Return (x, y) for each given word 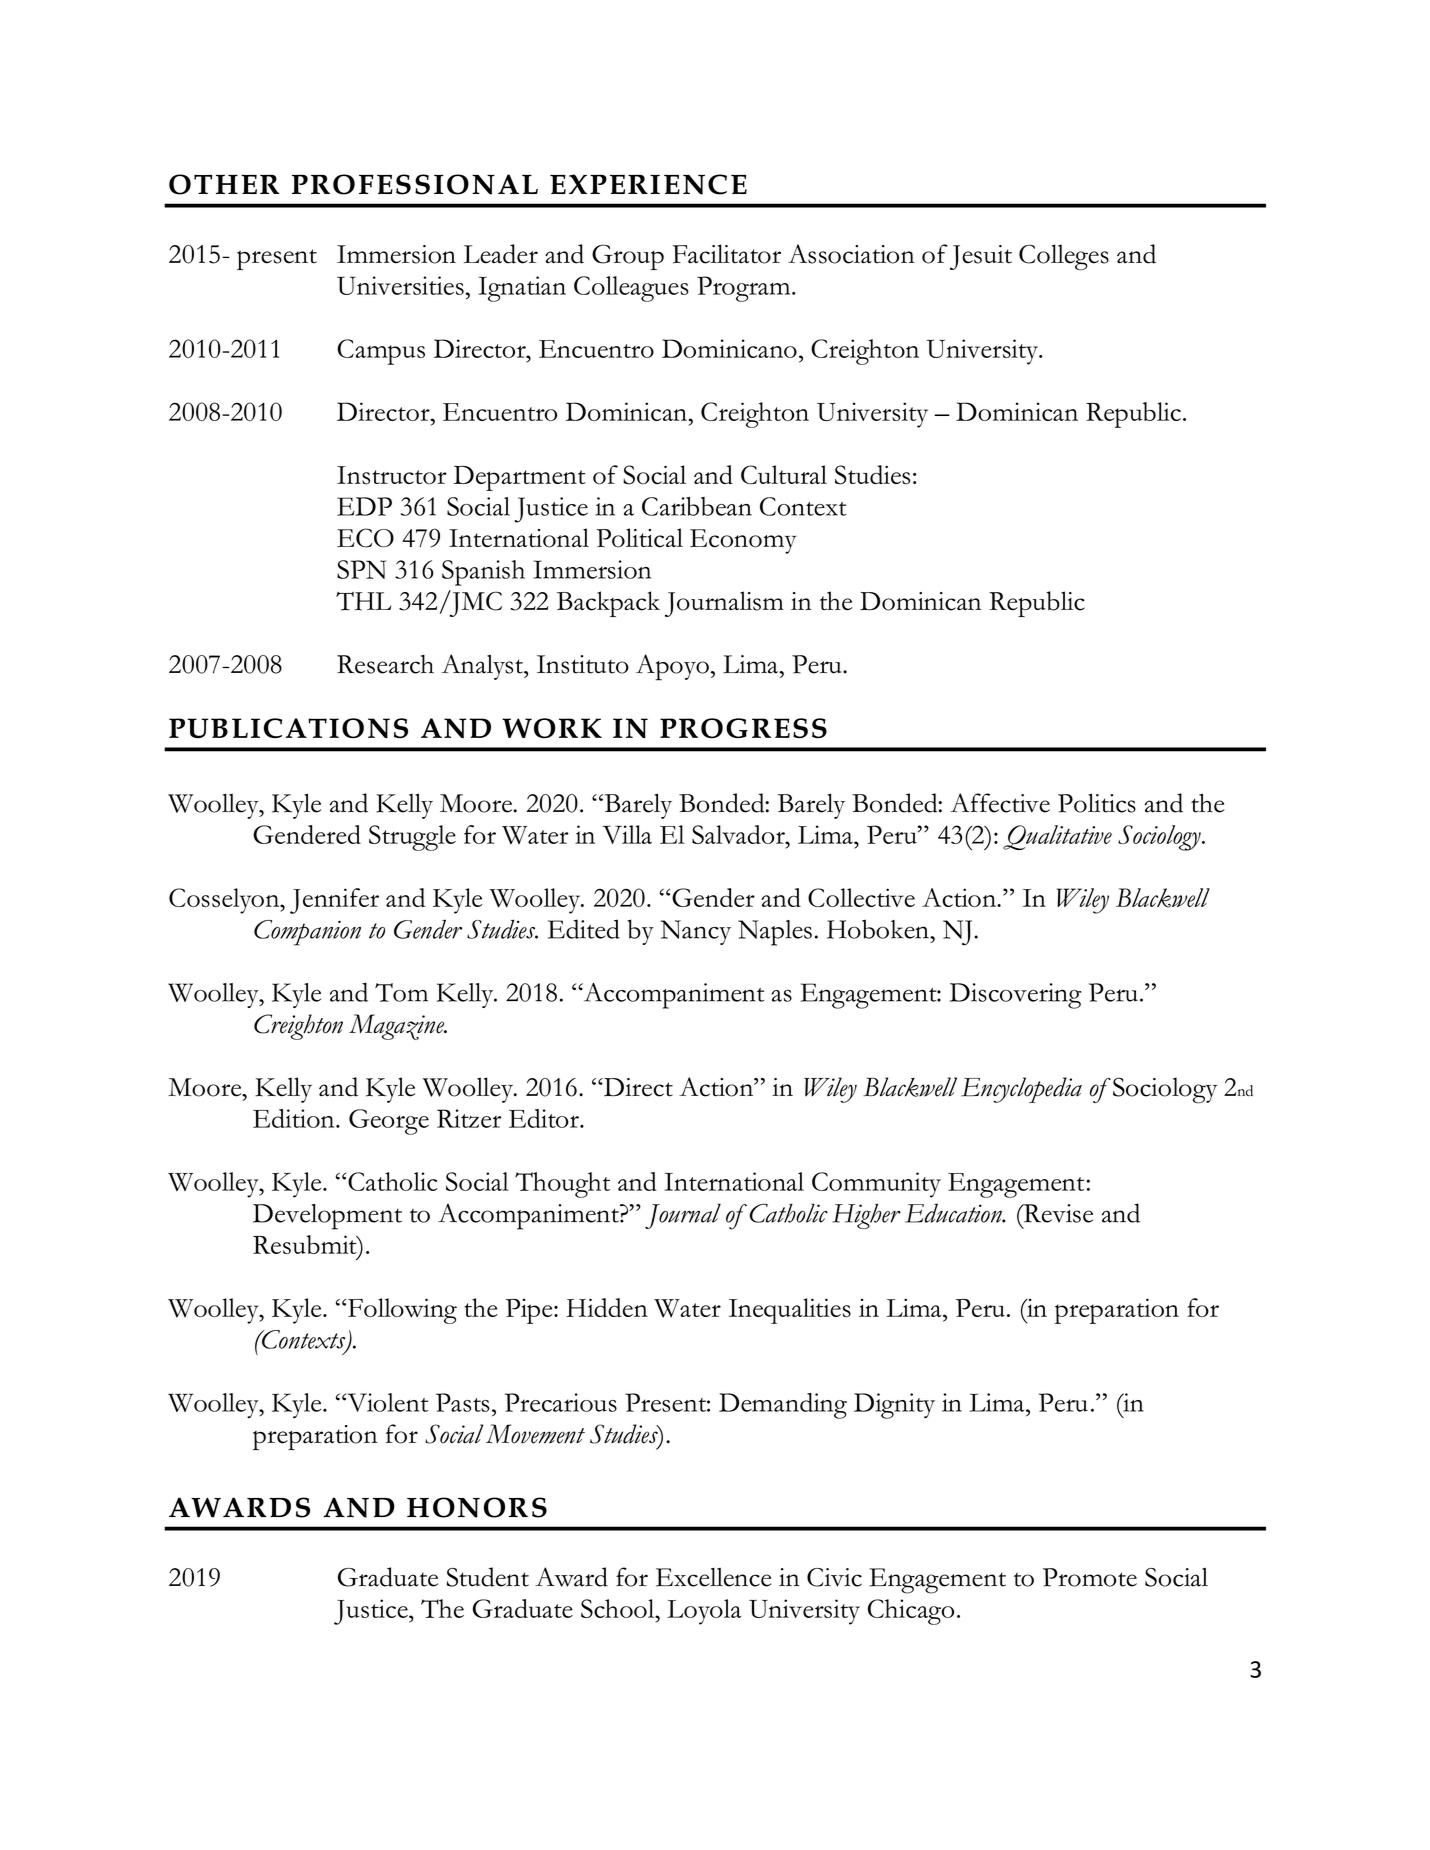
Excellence (714, 1577)
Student (488, 1577)
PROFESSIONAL (415, 184)
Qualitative (1057, 837)
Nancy (696, 932)
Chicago (911, 1612)
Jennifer (334, 901)
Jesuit (981, 257)
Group (628, 257)
